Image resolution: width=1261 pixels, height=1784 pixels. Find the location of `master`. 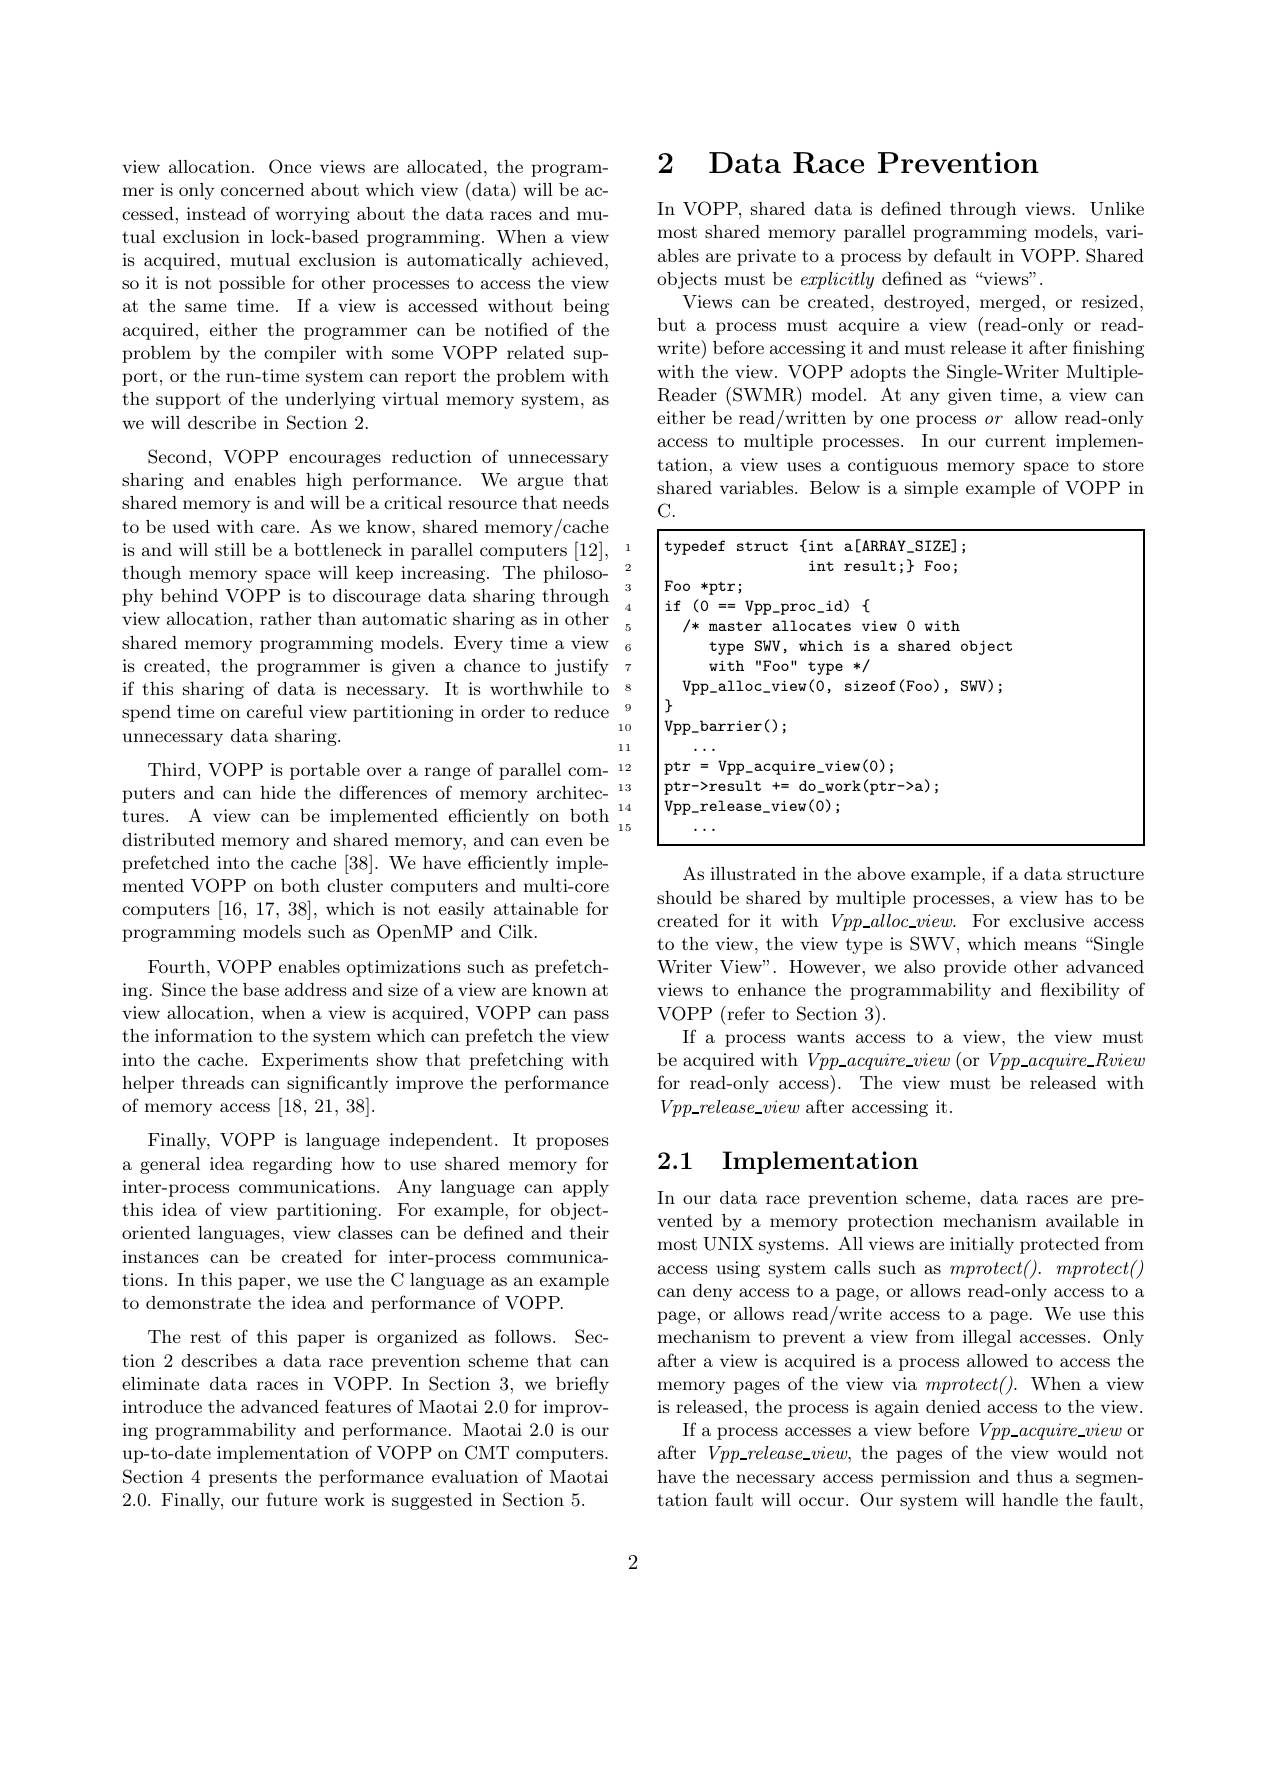

master is located at coordinates (735, 626).
